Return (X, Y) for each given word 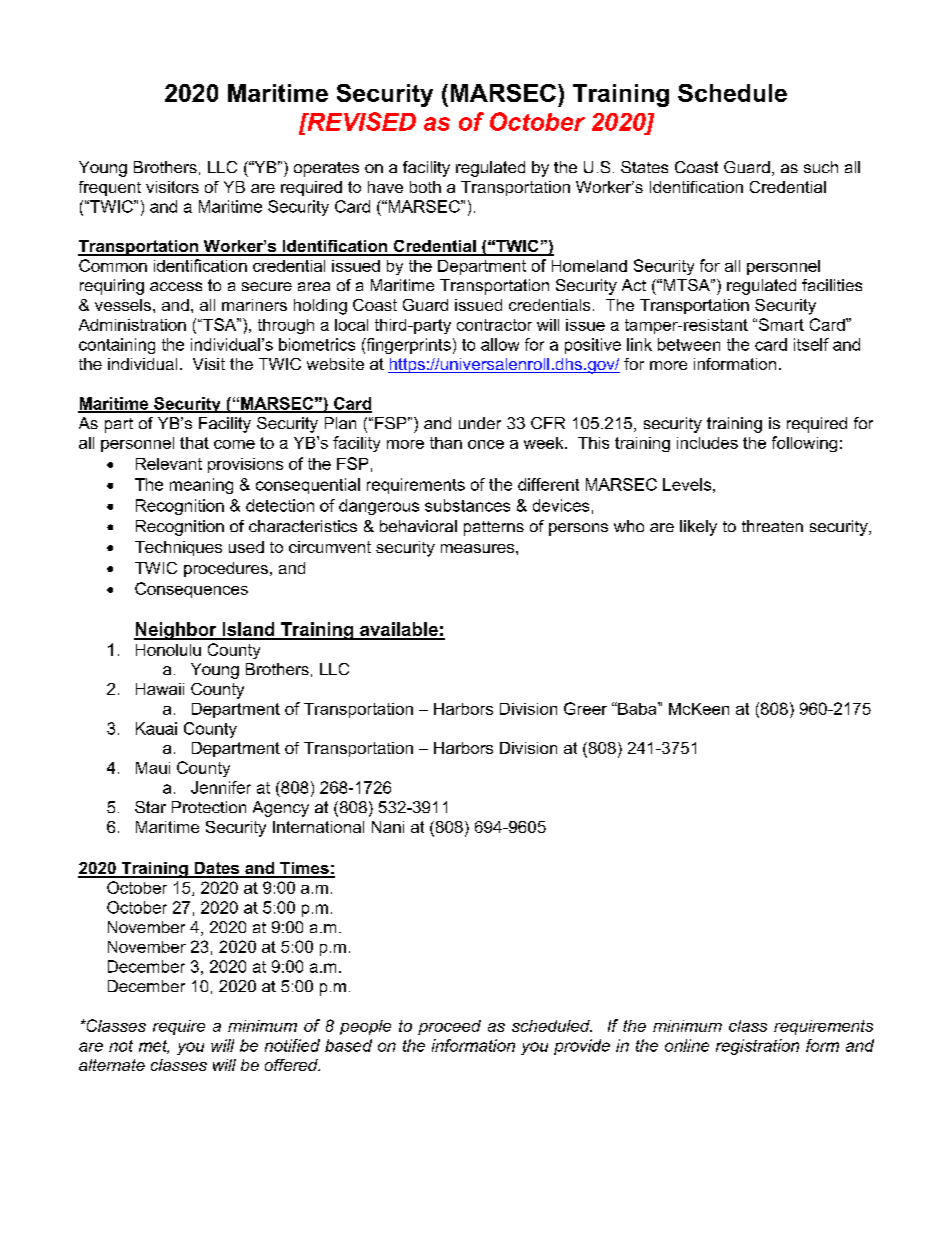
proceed (449, 1027)
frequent (110, 188)
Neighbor (176, 631)
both (425, 187)
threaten (772, 526)
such (821, 167)
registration (757, 1047)
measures (479, 548)
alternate (112, 1065)
